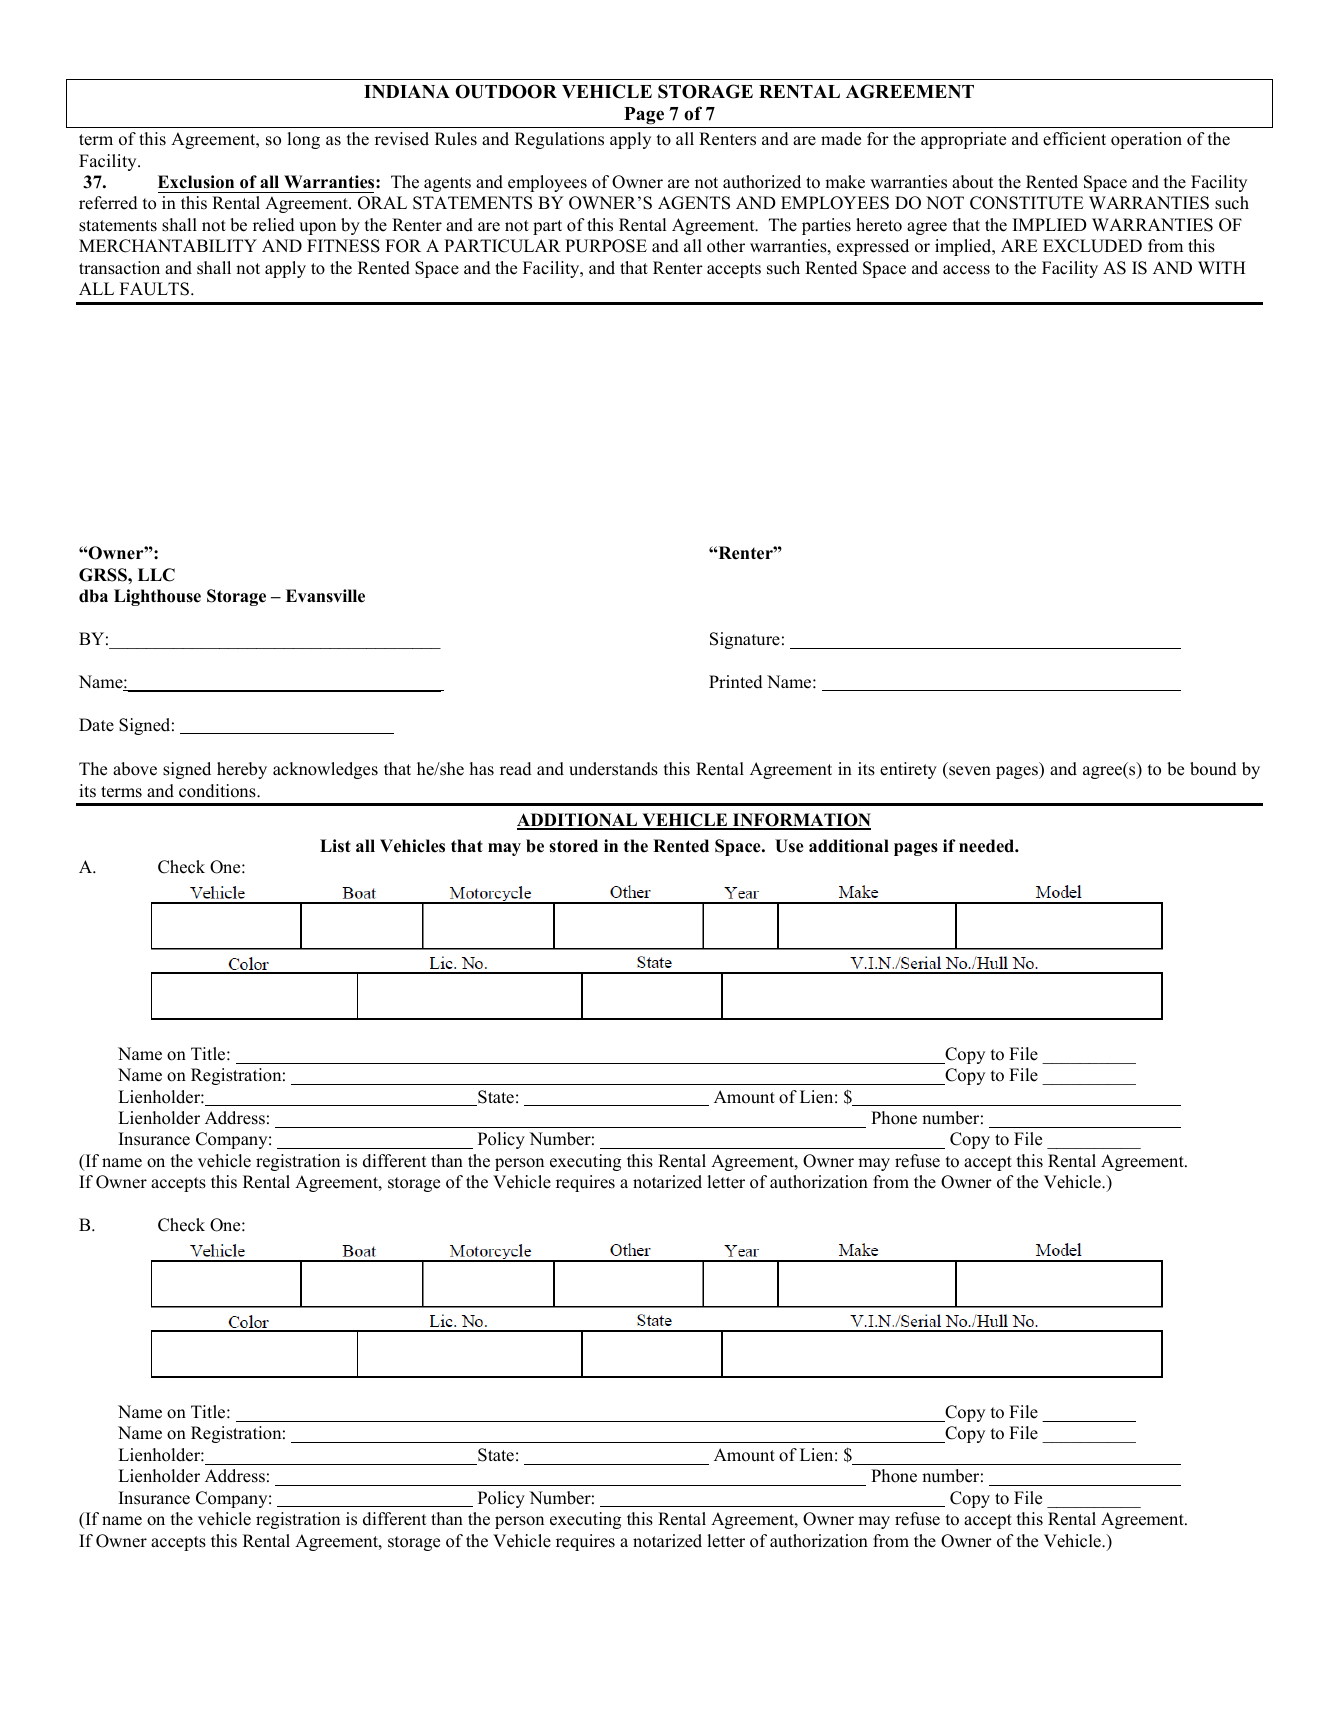 Image resolution: width=1339 pixels, height=1733 pixels. Describe the element at coordinates (736, 682) in the page. I see `Printed` at that location.
